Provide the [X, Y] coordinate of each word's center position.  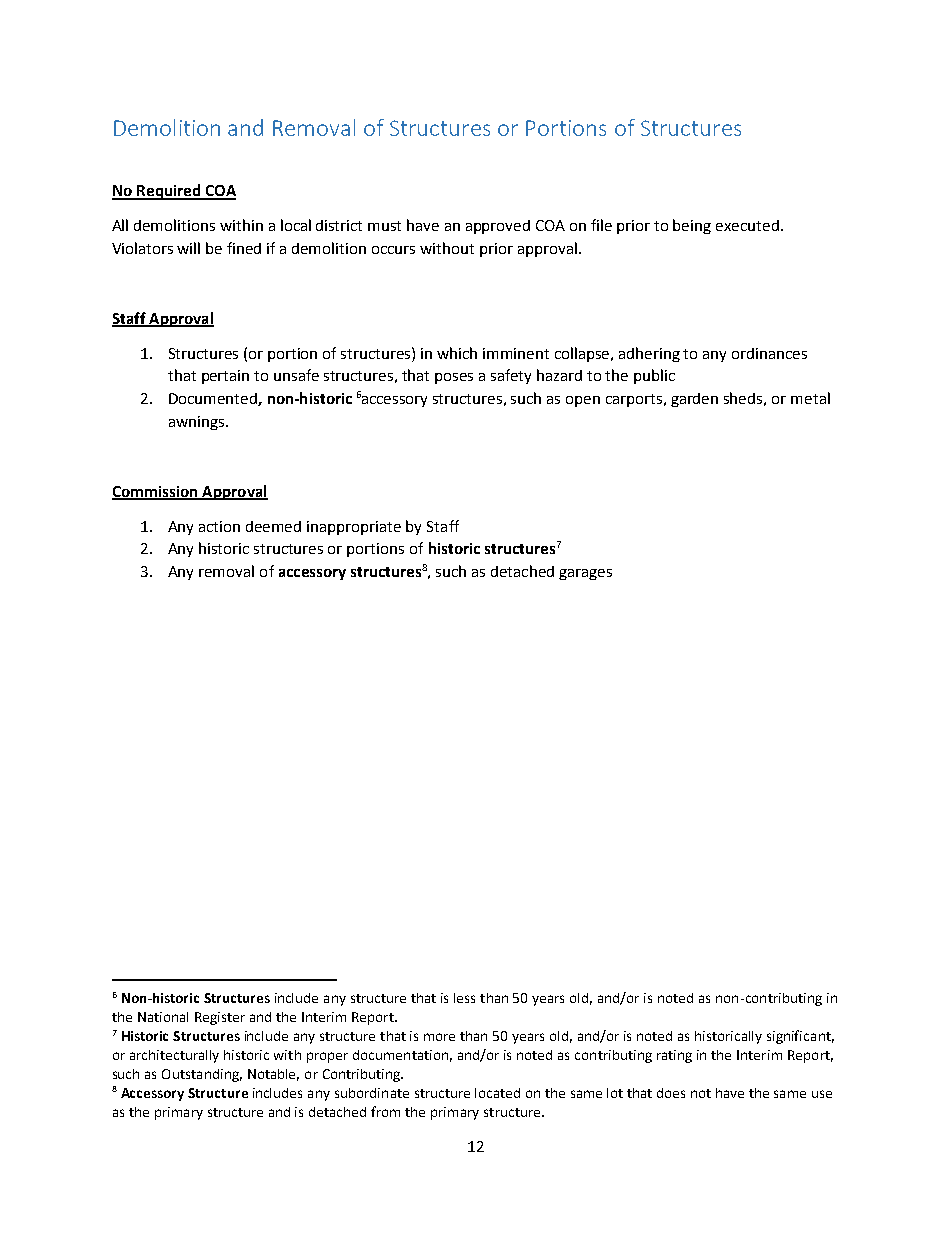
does [671, 1093]
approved [498, 227]
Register [220, 1018]
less [464, 998]
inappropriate [354, 528]
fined [244, 248]
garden [694, 400]
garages [585, 574]
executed [747, 225]
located [497, 1093]
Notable [273, 1075]
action [219, 526]
